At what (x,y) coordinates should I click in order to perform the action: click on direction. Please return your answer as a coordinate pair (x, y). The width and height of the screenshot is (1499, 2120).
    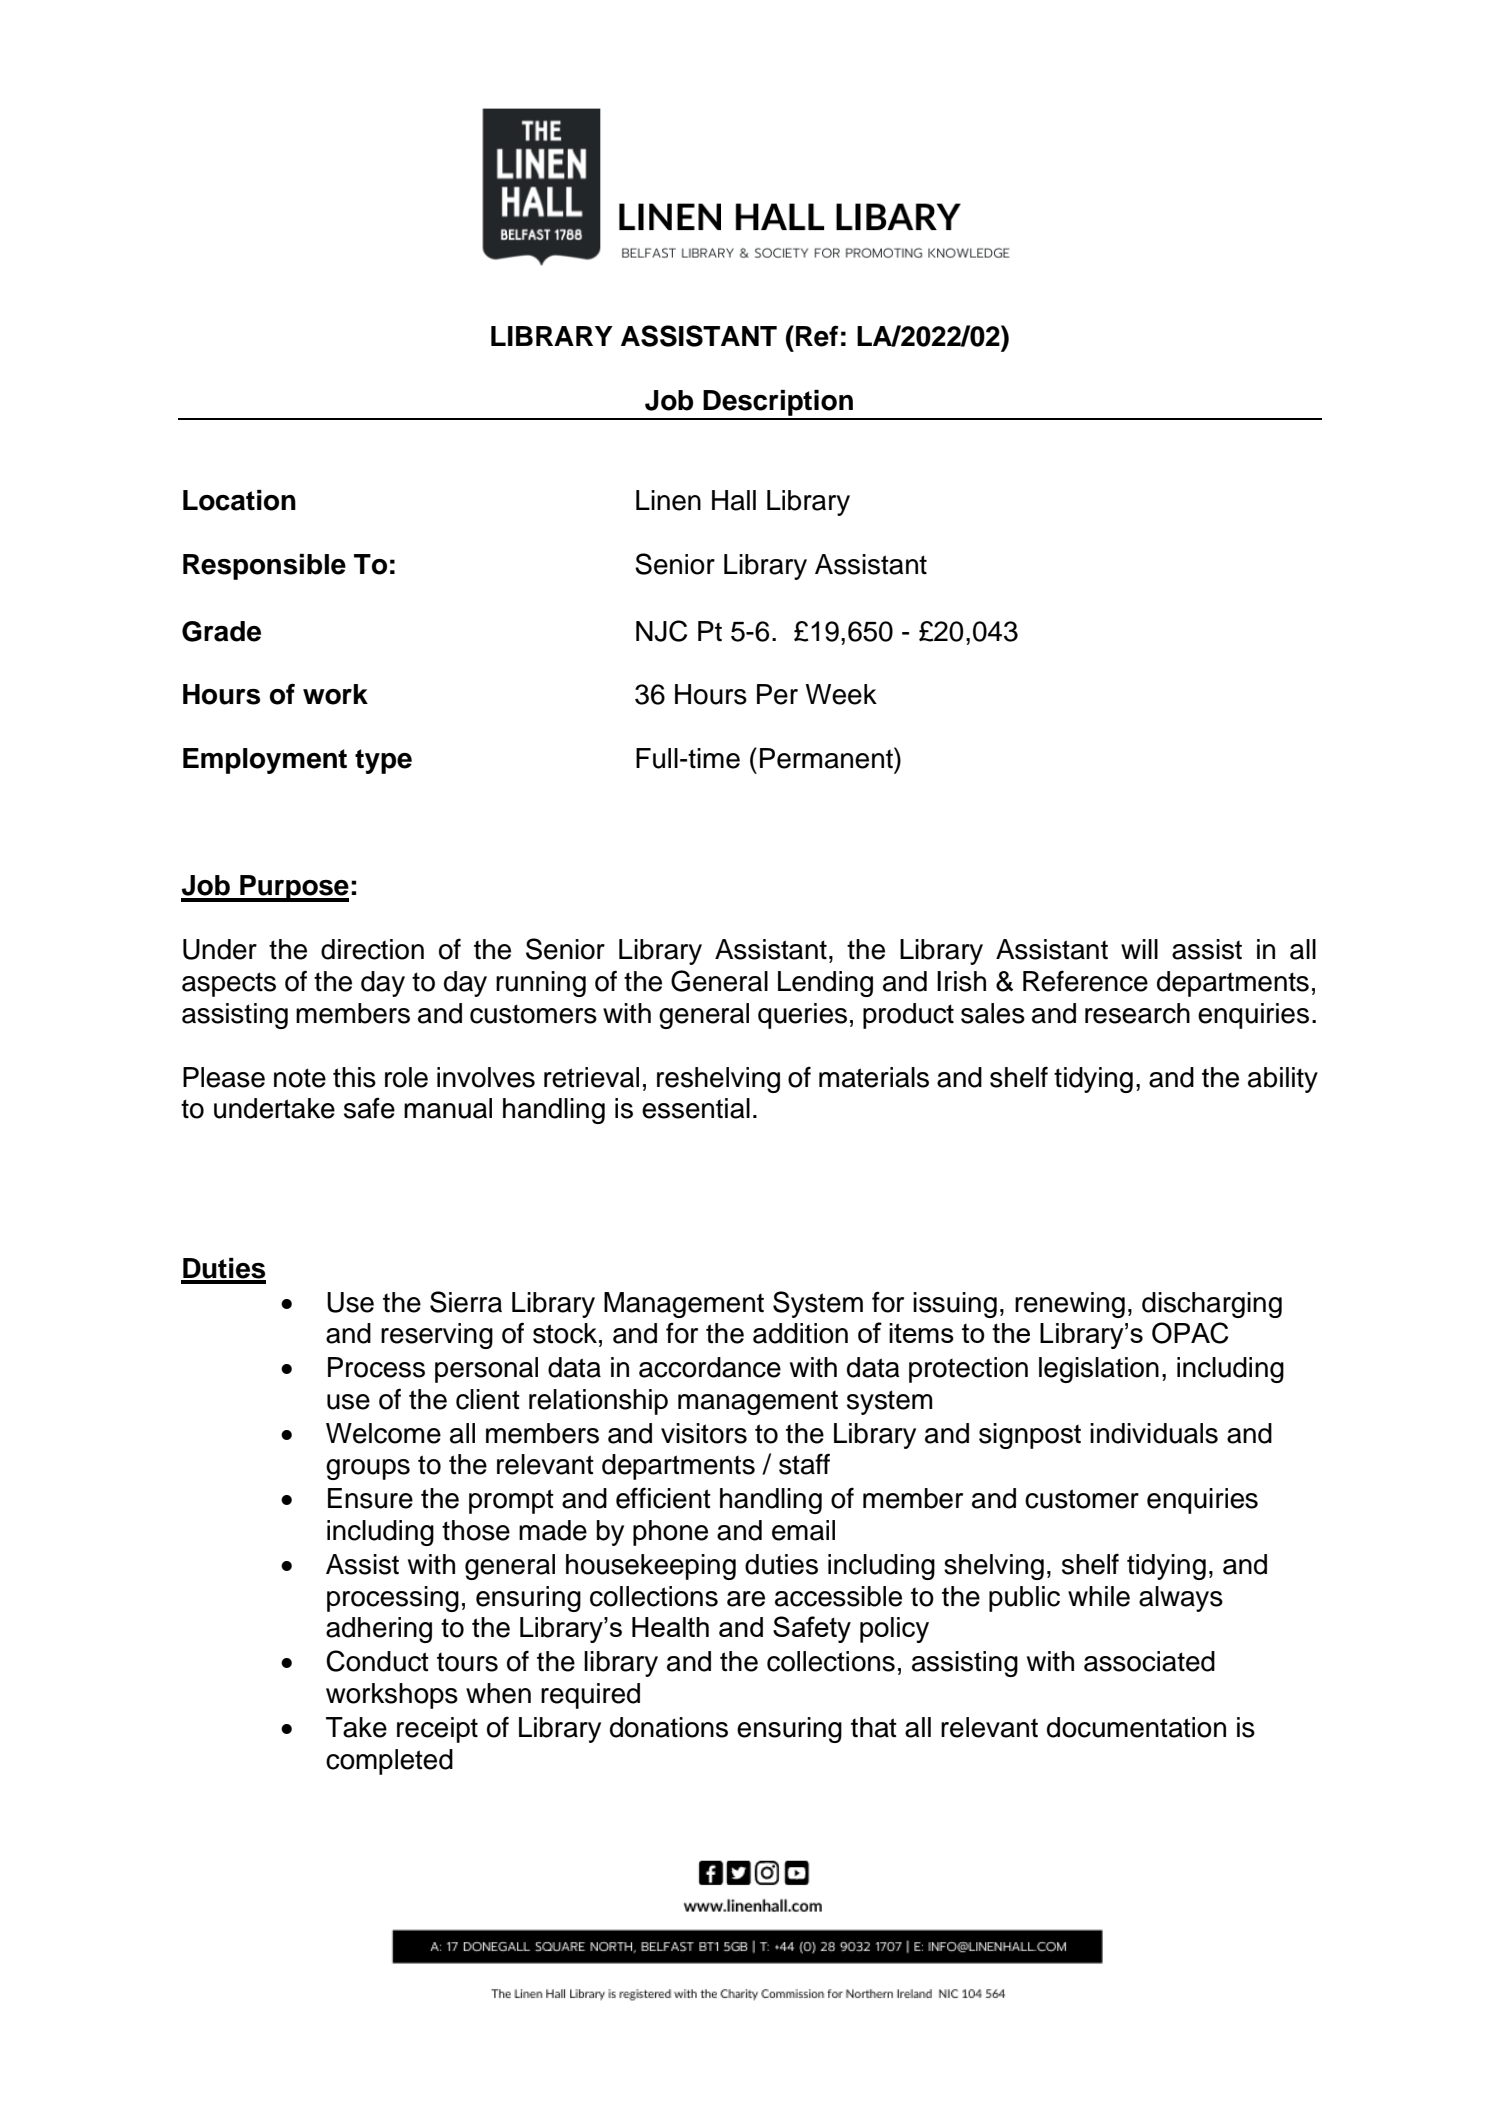
    Looking at the image, I should click on (372, 949).
